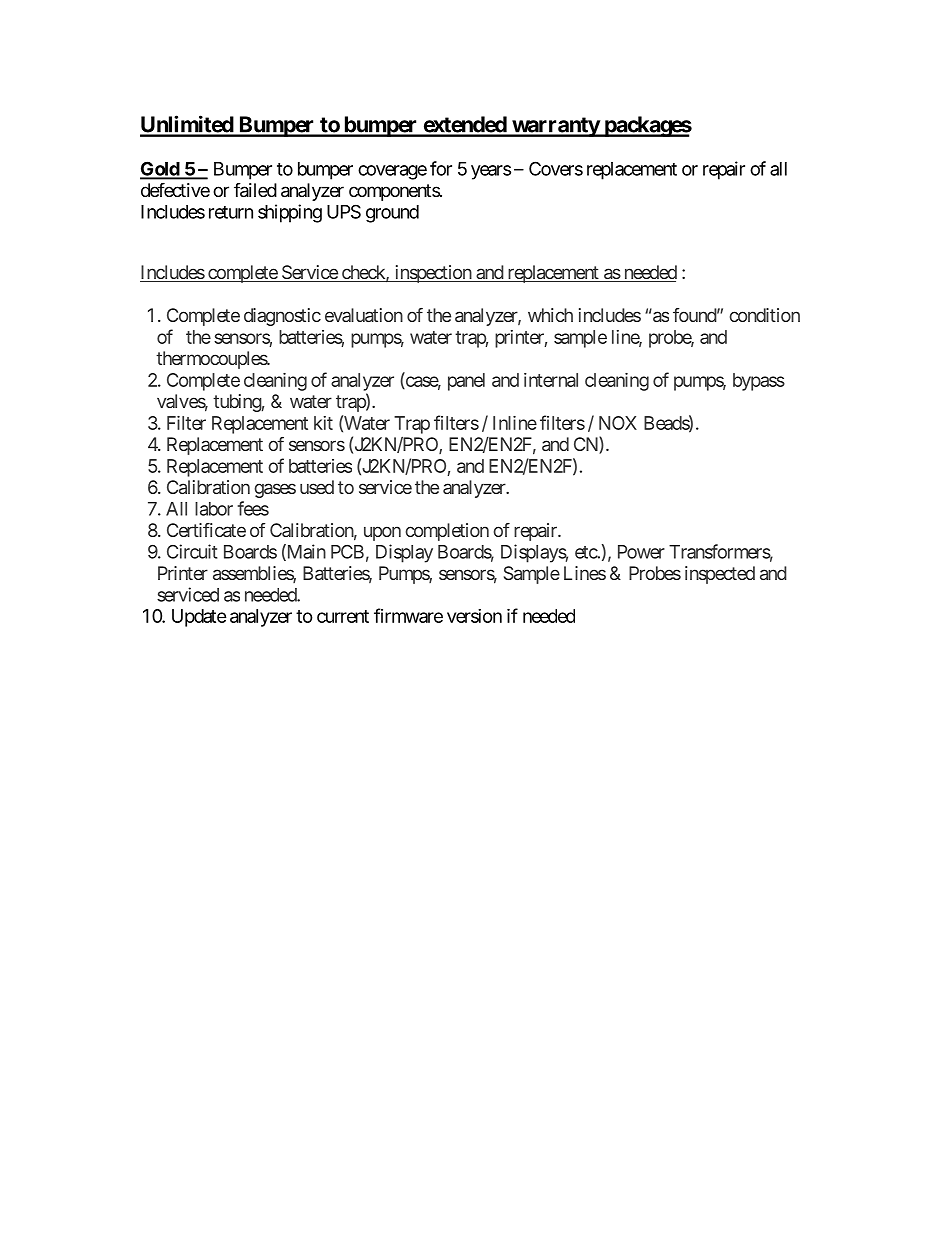 The height and width of the page is (1233, 952). Describe the element at coordinates (255, 190) in the page. I see `failed` at that location.
